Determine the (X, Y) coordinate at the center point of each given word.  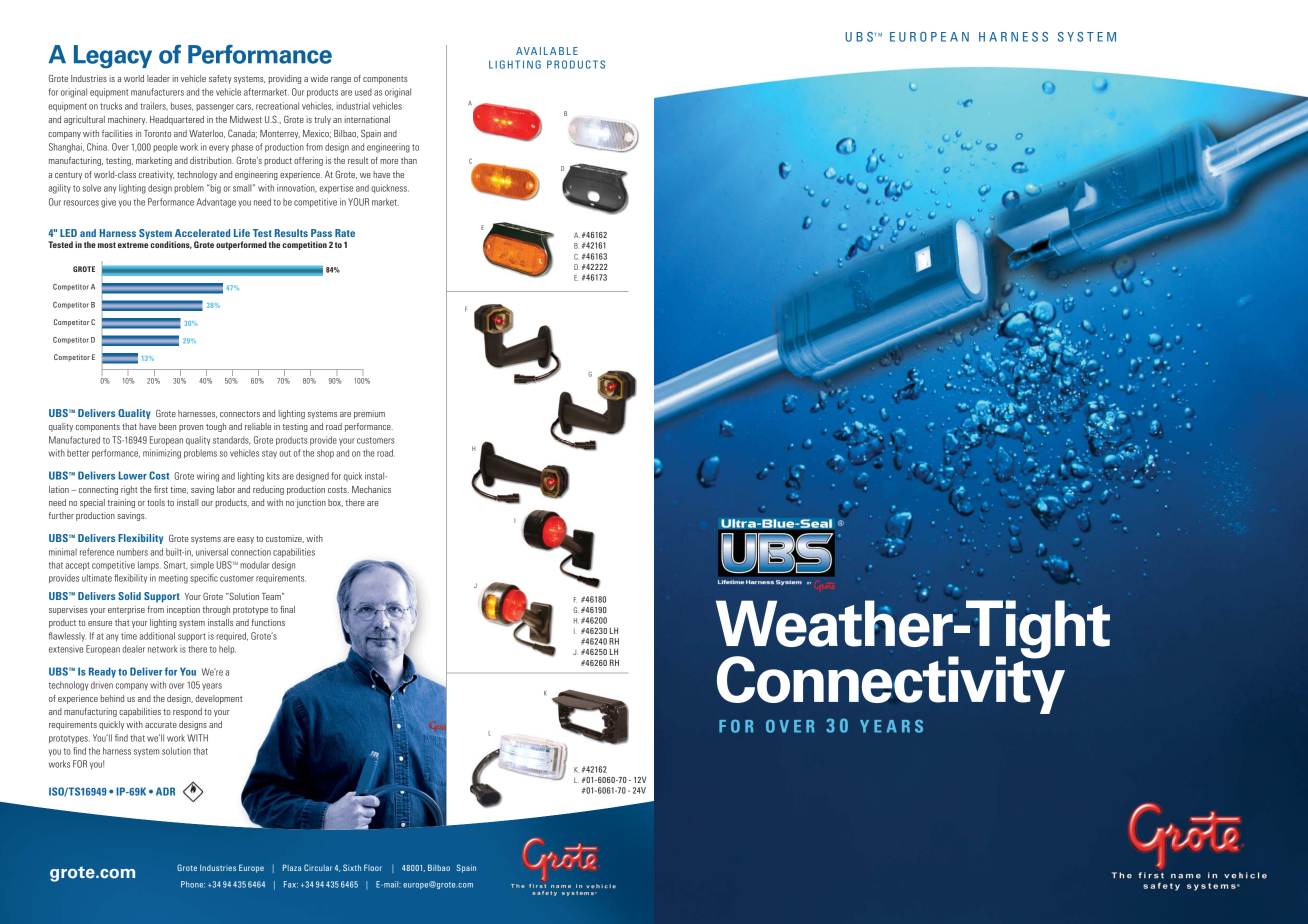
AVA (526, 51)
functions (268, 622)
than (409, 160)
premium (369, 414)
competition (304, 245)
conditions (171, 245)
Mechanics (371, 489)
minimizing (162, 454)
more (389, 161)
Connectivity (891, 684)
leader (158, 78)
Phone (193, 884)
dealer (133, 649)
